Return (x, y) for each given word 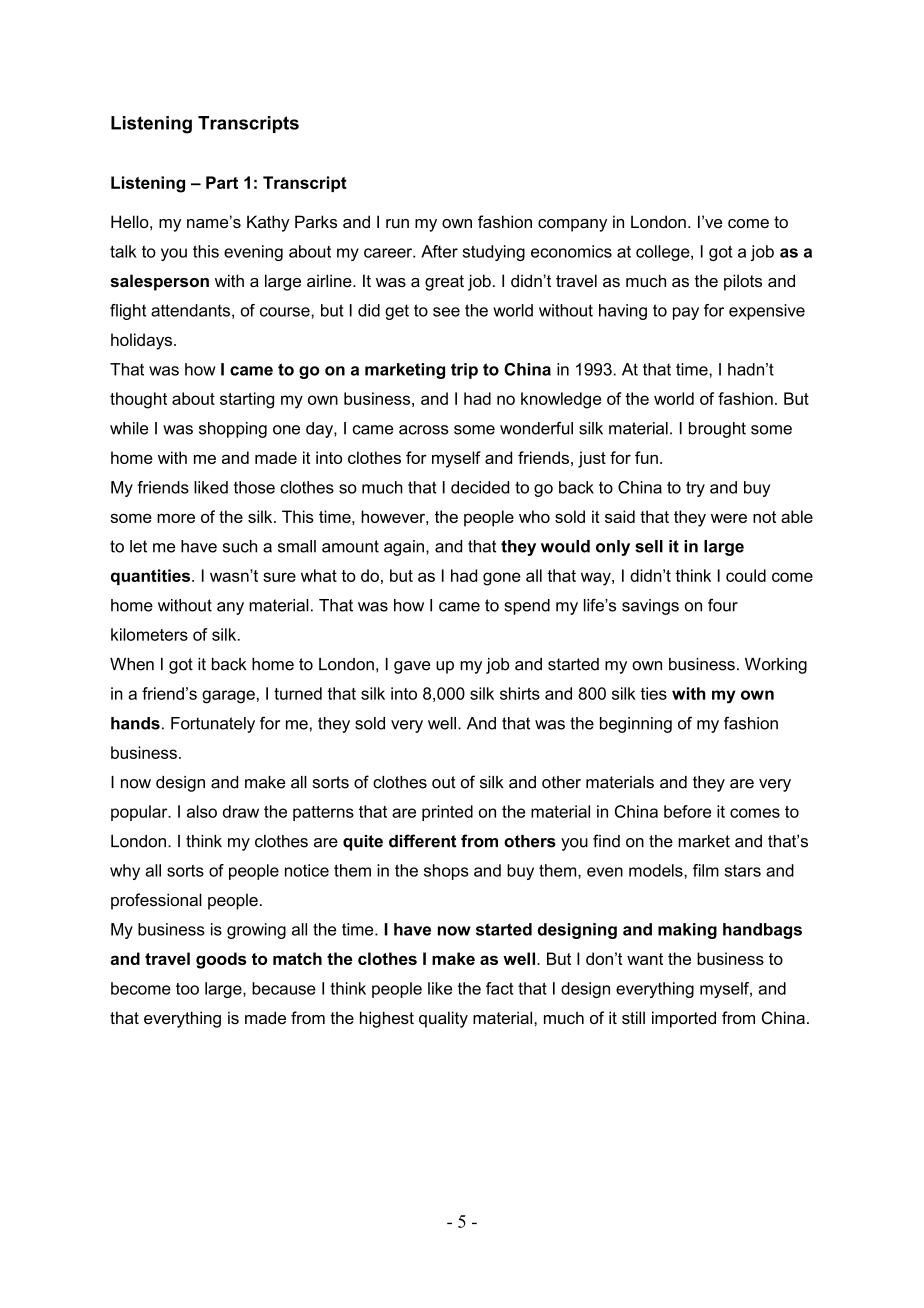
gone (502, 579)
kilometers (149, 634)
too (187, 989)
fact (500, 988)
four (723, 605)
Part (222, 182)
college (664, 253)
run (397, 223)
